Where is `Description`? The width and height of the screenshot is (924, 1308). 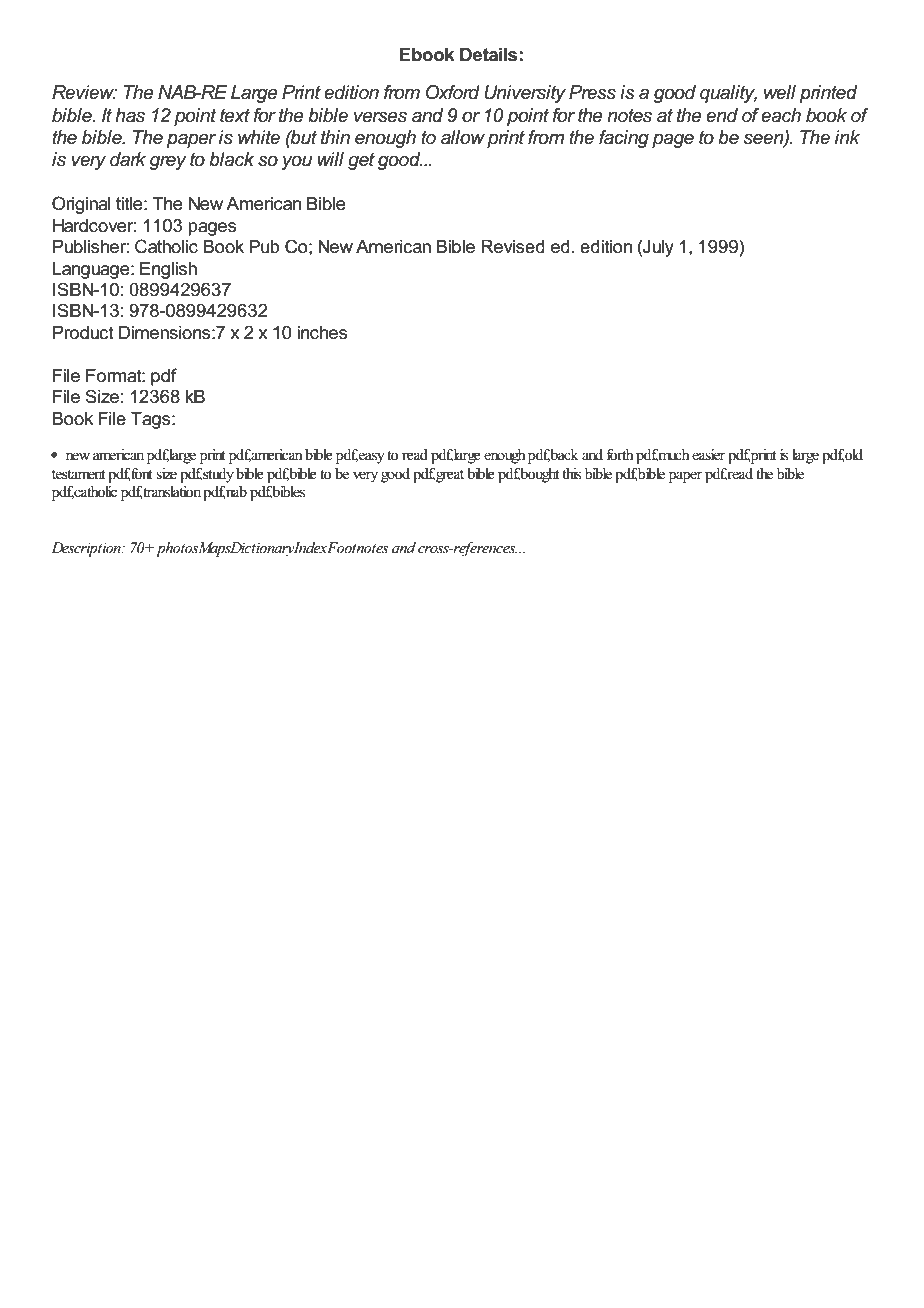 Description is located at coordinates (87, 549).
